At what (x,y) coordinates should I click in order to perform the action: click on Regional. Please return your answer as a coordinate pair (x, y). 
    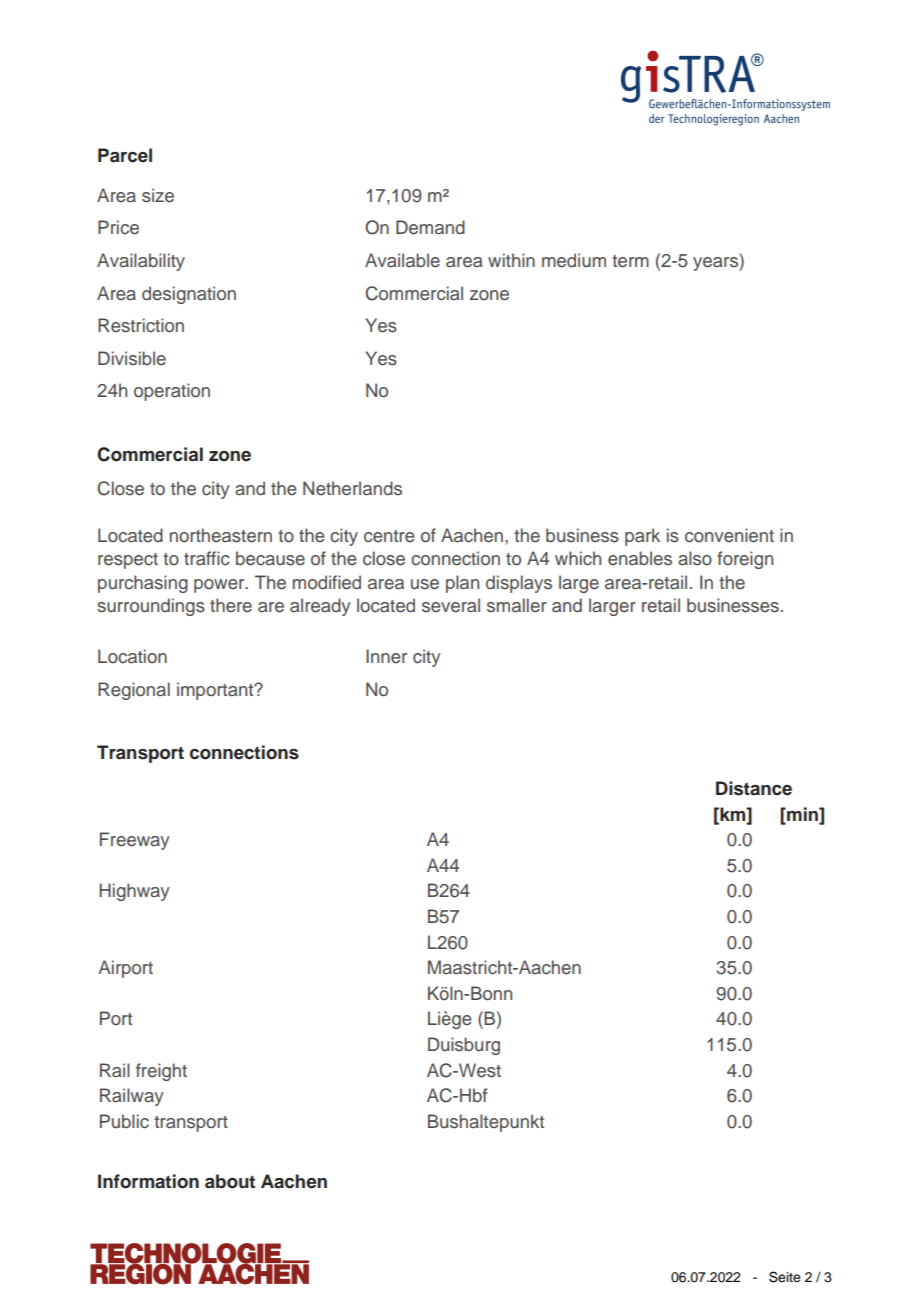
    Looking at the image, I should click on (134, 691).
